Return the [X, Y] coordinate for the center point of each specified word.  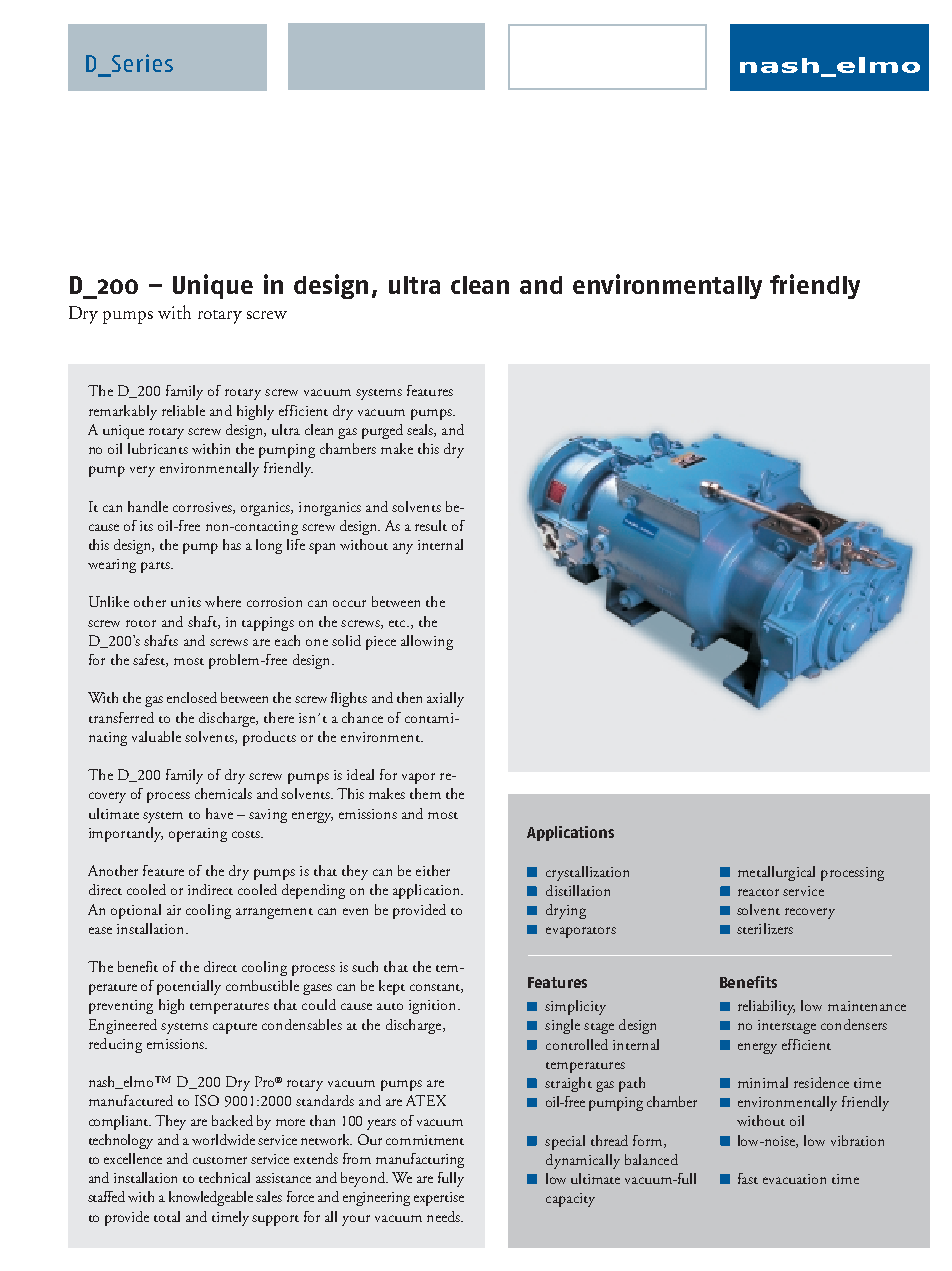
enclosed [192, 697]
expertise [439, 1199]
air [174, 910]
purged [382, 431]
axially [445, 699]
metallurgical [776, 873]
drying [566, 911]
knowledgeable [211, 1198]
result [431, 525]
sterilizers [765, 928]
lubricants [158, 448]
